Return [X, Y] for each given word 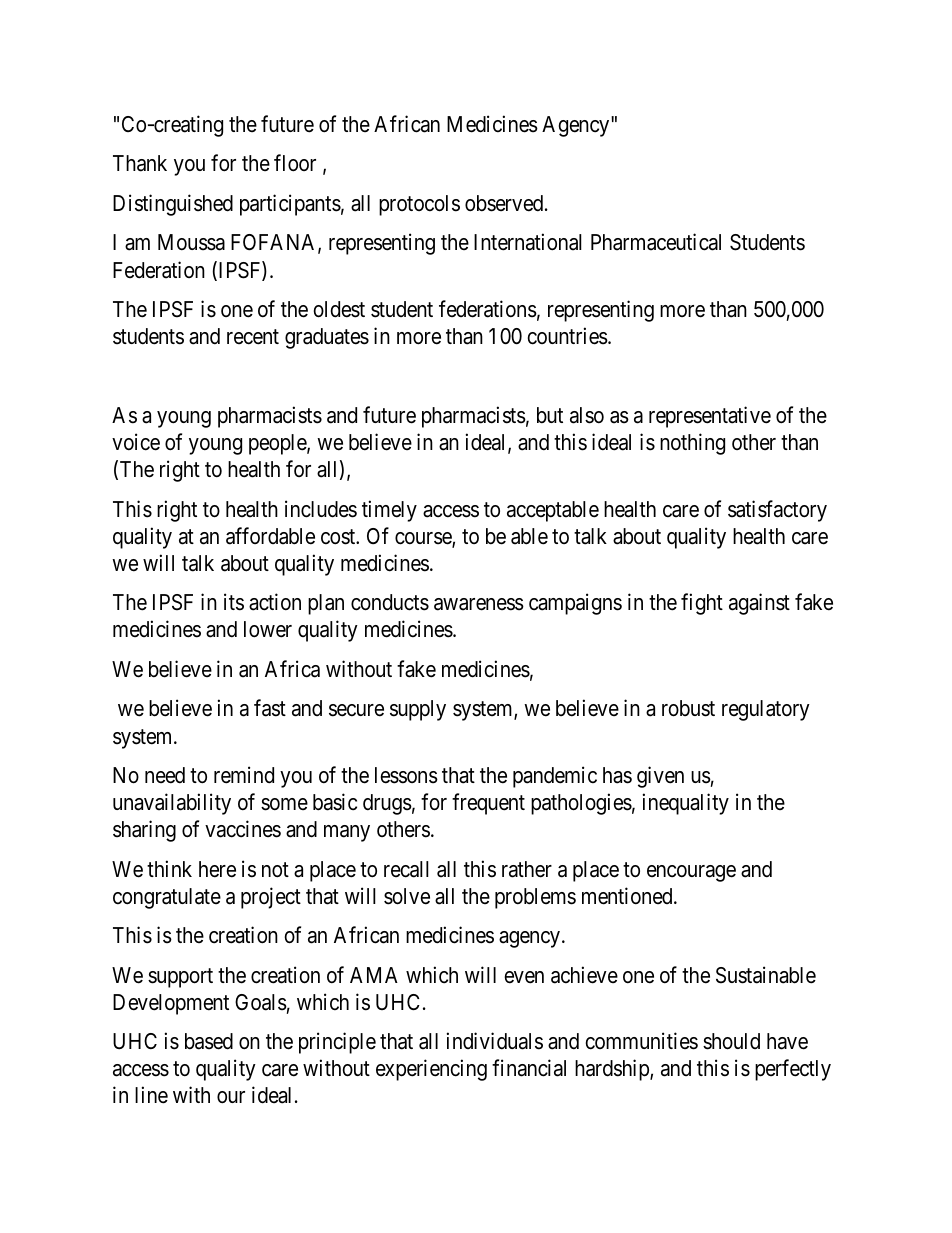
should [731, 1041]
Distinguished [173, 205]
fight [702, 604]
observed [505, 203]
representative [710, 417]
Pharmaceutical [656, 242]
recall [406, 869]
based [209, 1041]
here [217, 869]
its [234, 602]
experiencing [431, 1070]
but [550, 415]
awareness [479, 604]
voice [136, 442]
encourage [691, 873]
